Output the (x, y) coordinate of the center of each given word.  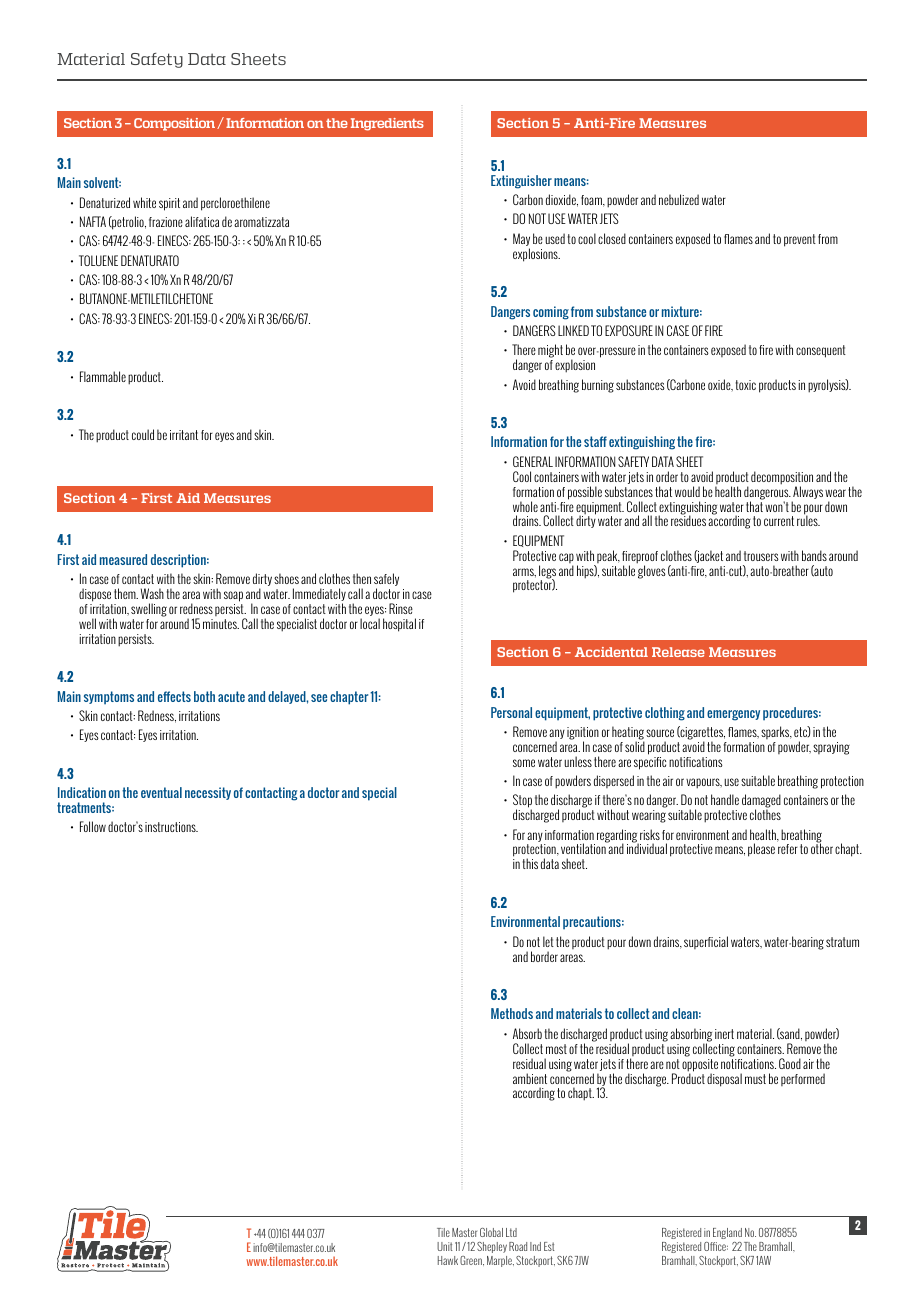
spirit (169, 204)
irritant (184, 435)
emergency (733, 715)
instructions (171, 827)
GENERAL (533, 461)
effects (174, 696)
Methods (512, 1013)
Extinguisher (521, 182)
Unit (445, 1246)
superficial (706, 942)
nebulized (679, 199)
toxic (746, 385)
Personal (511, 712)
